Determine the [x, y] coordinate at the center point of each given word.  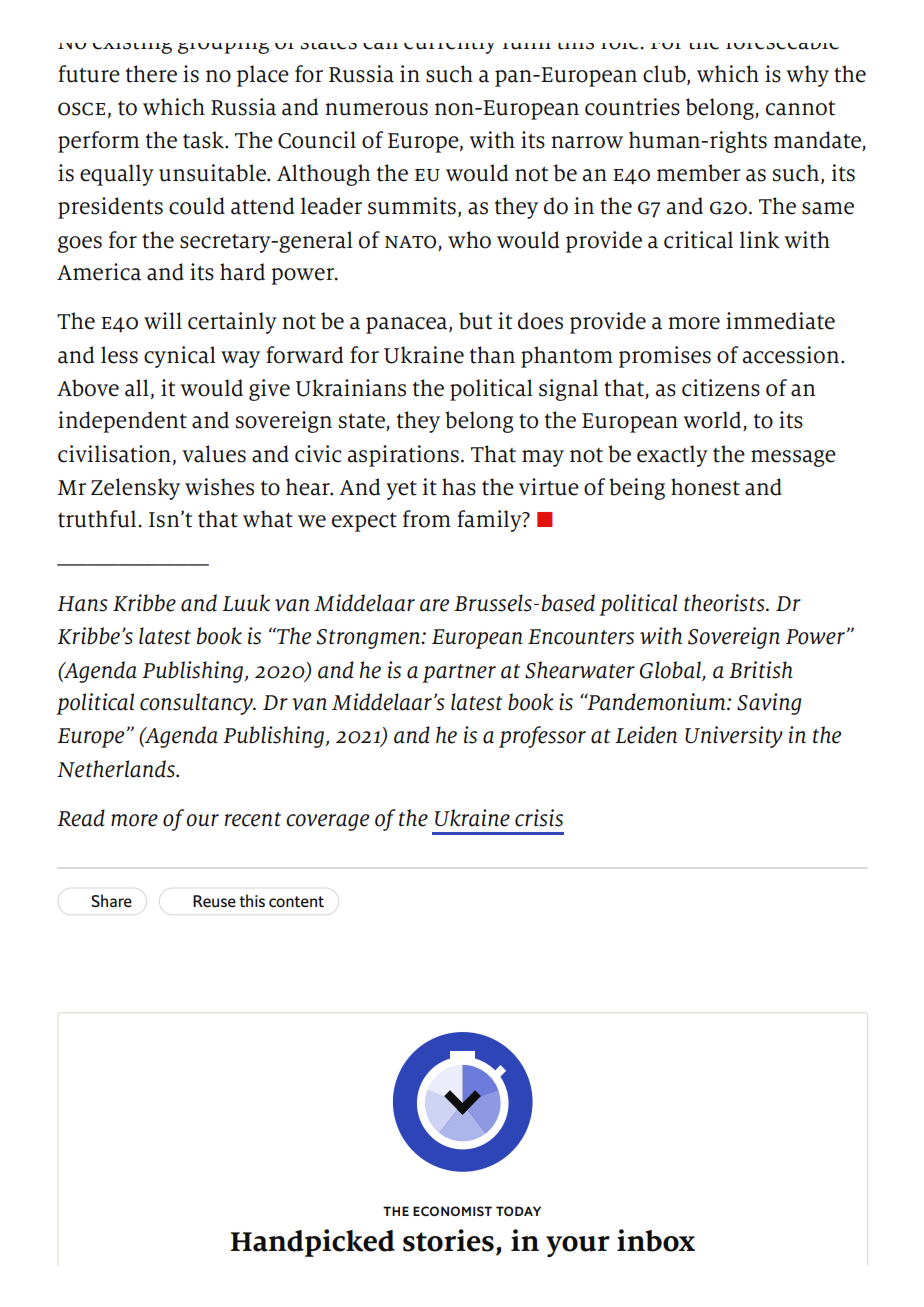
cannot [800, 108]
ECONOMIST [452, 1211]
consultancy [197, 704]
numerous [376, 109]
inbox [656, 1240]
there [151, 74]
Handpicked [313, 1243]
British [761, 670]
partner [459, 673]
